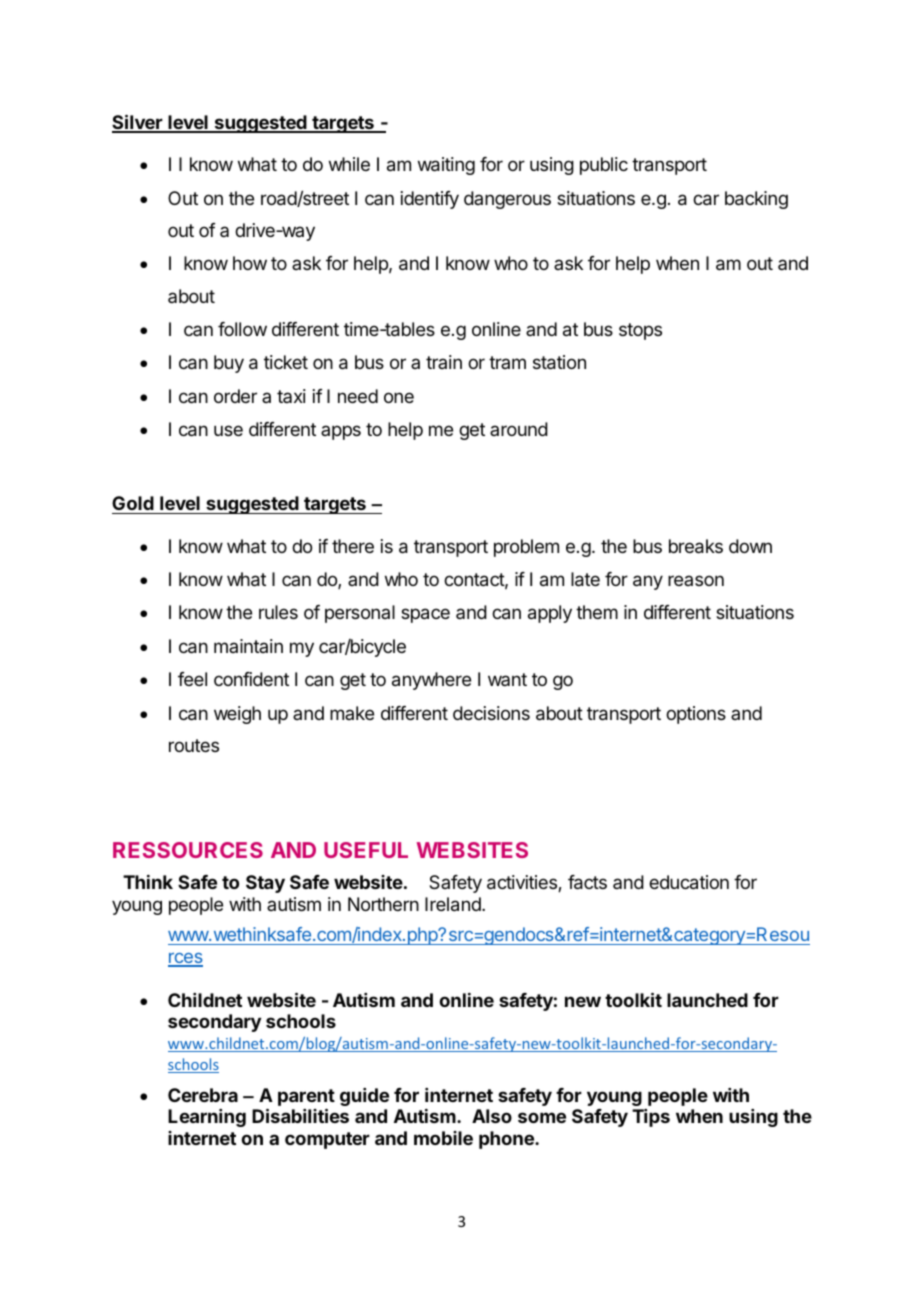 The width and height of the document is (924, 1308). Describe the element at coordinates (133, 503) in the document. I see `Gold` at that location.
